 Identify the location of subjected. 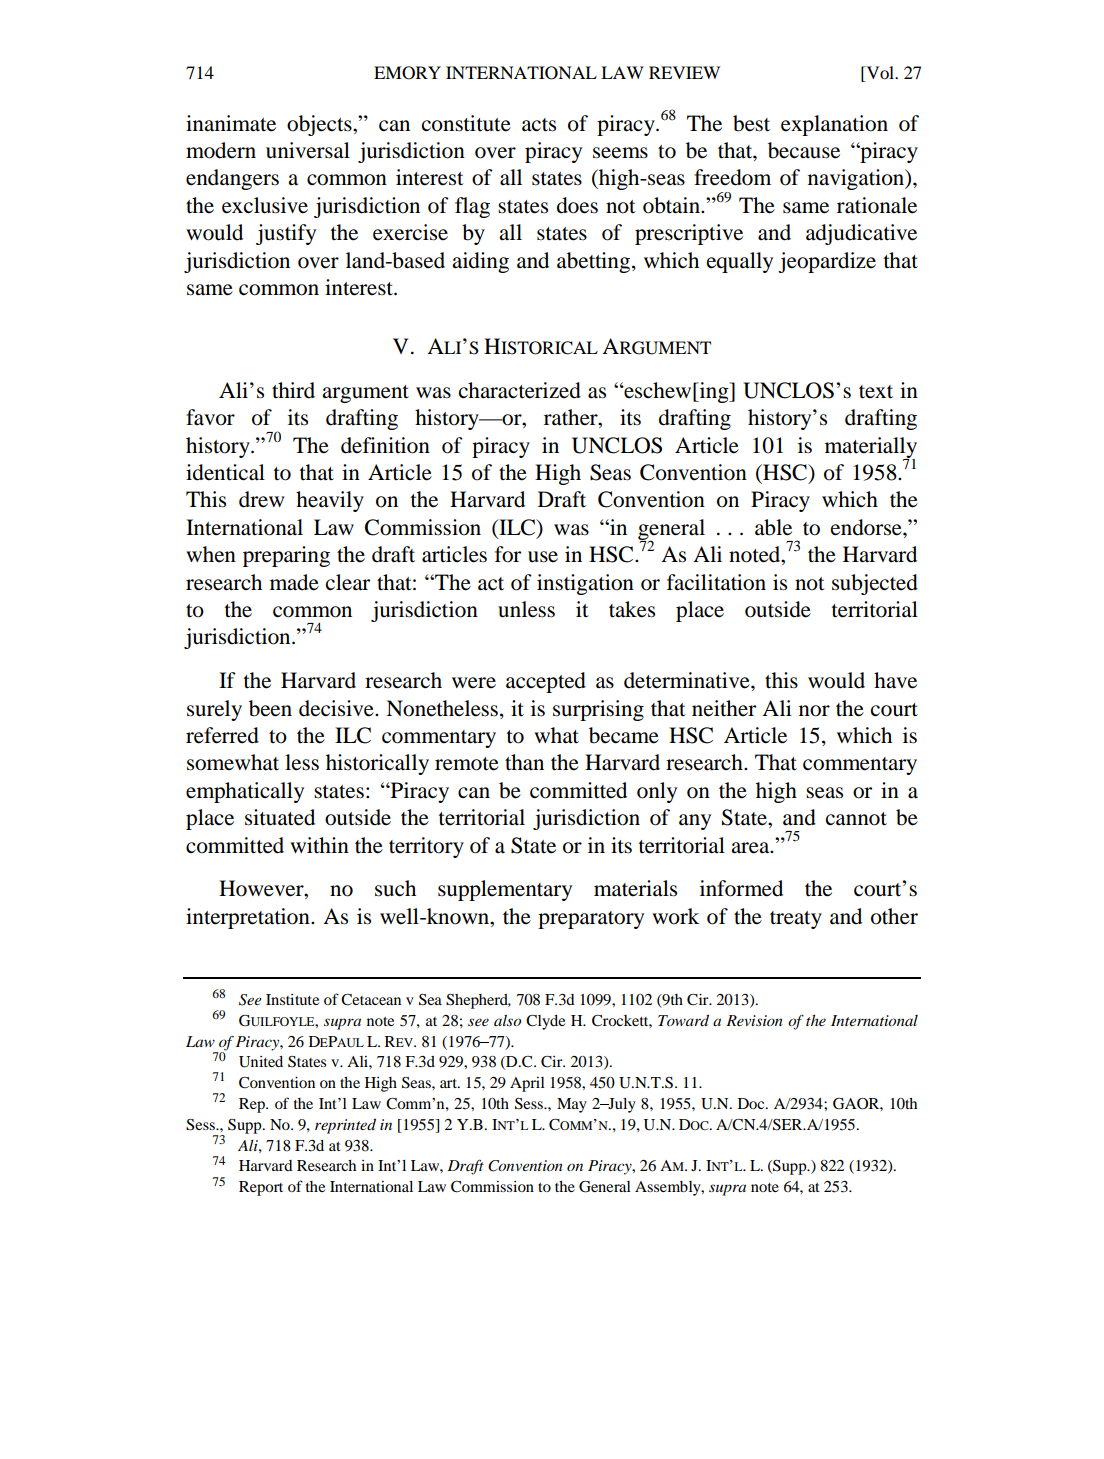
(875, 584).
